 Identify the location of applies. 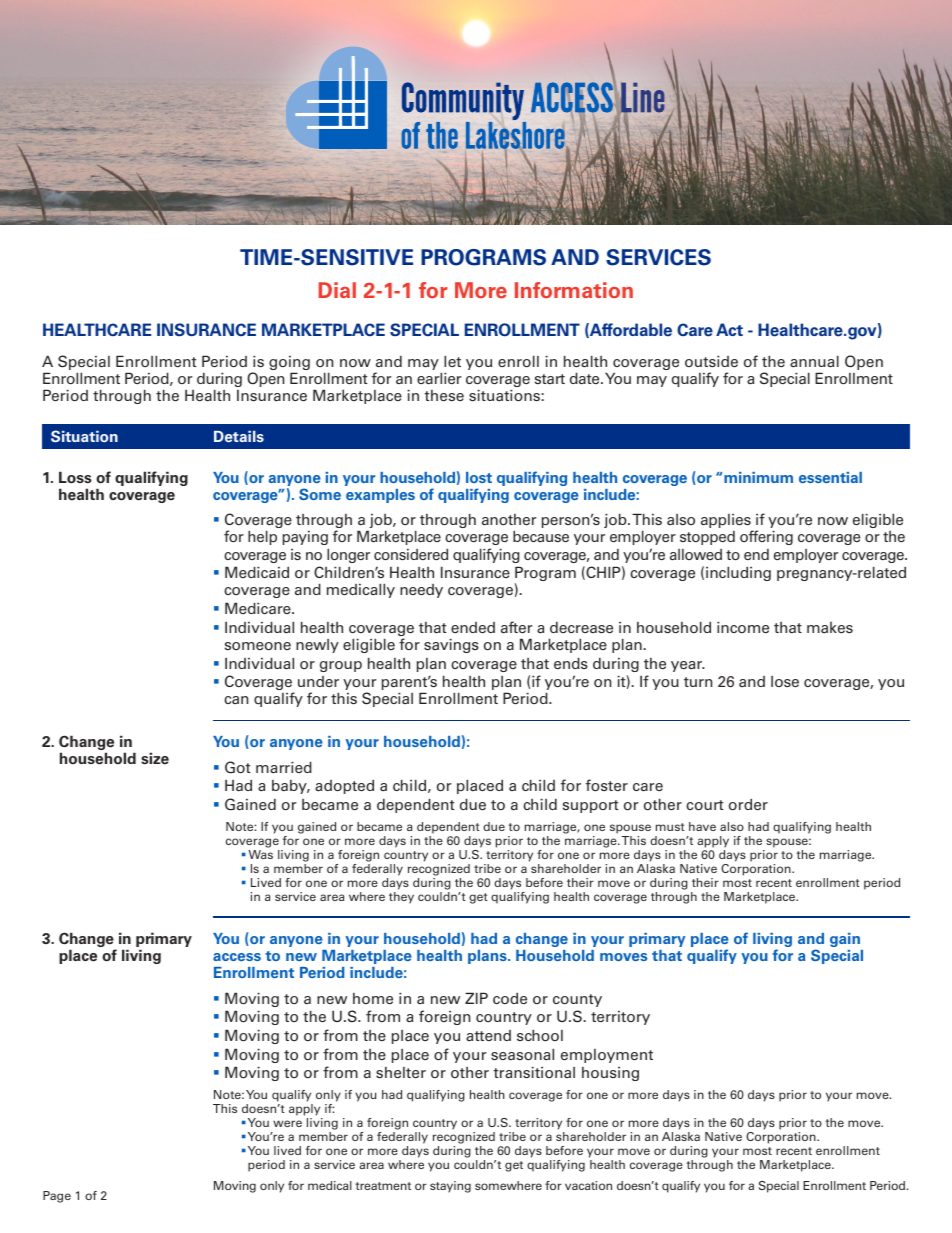
(727, 522).
